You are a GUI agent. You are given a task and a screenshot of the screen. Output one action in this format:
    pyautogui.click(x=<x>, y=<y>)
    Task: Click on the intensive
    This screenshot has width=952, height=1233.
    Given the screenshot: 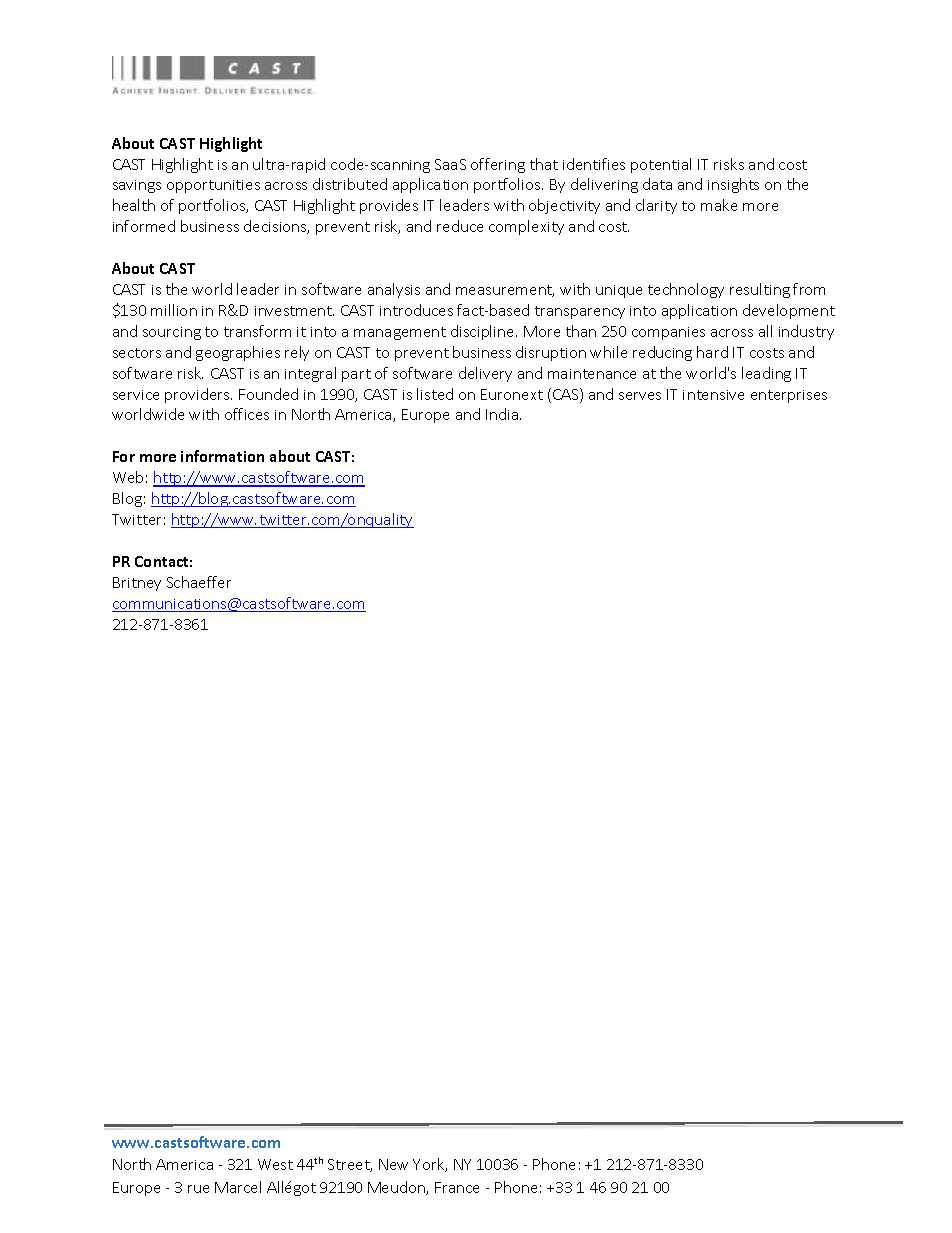 What is the action you would take?
    pyautogui.click(x=713, y=395)
